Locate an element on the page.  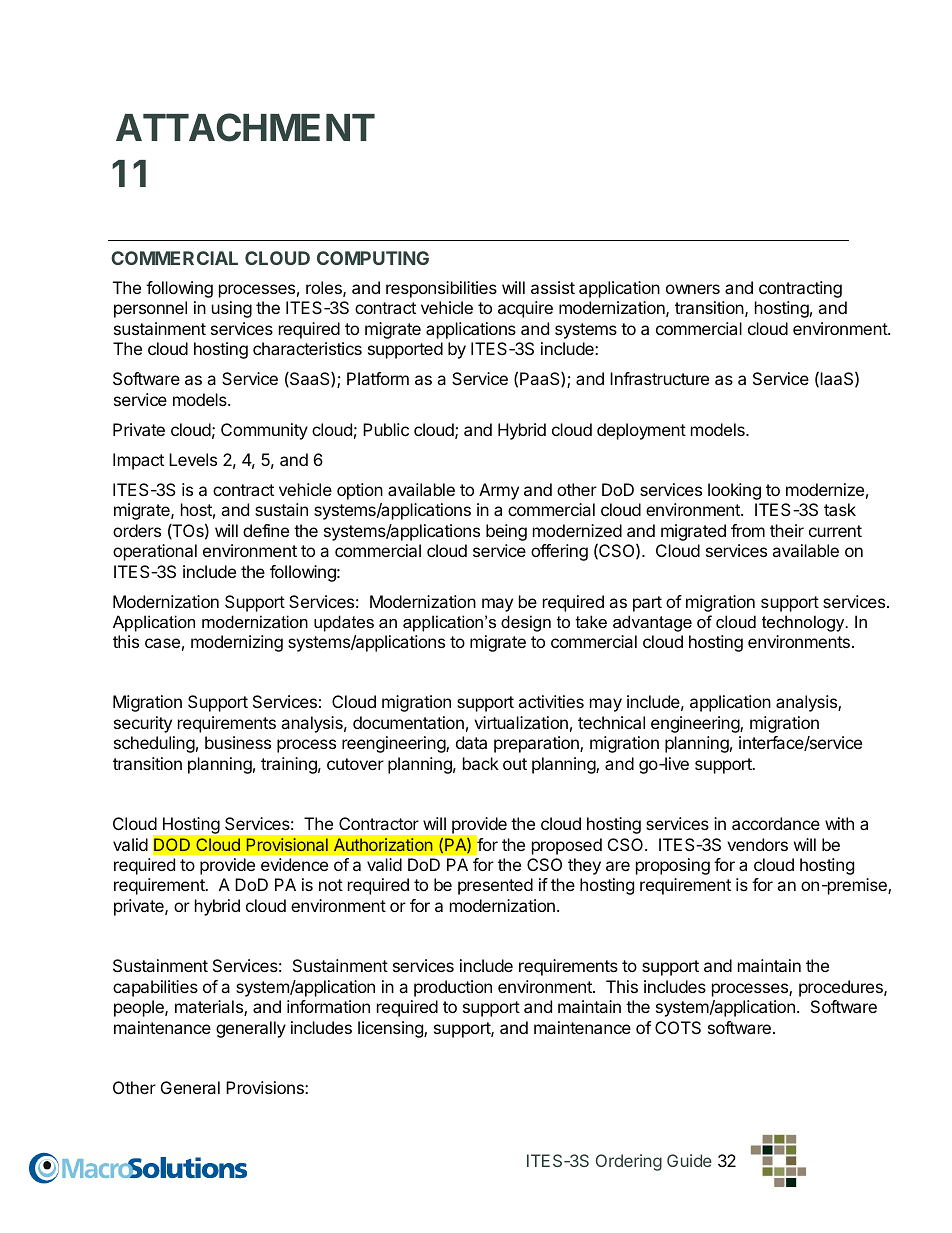
accordance is located at coordinates (776, 823).
